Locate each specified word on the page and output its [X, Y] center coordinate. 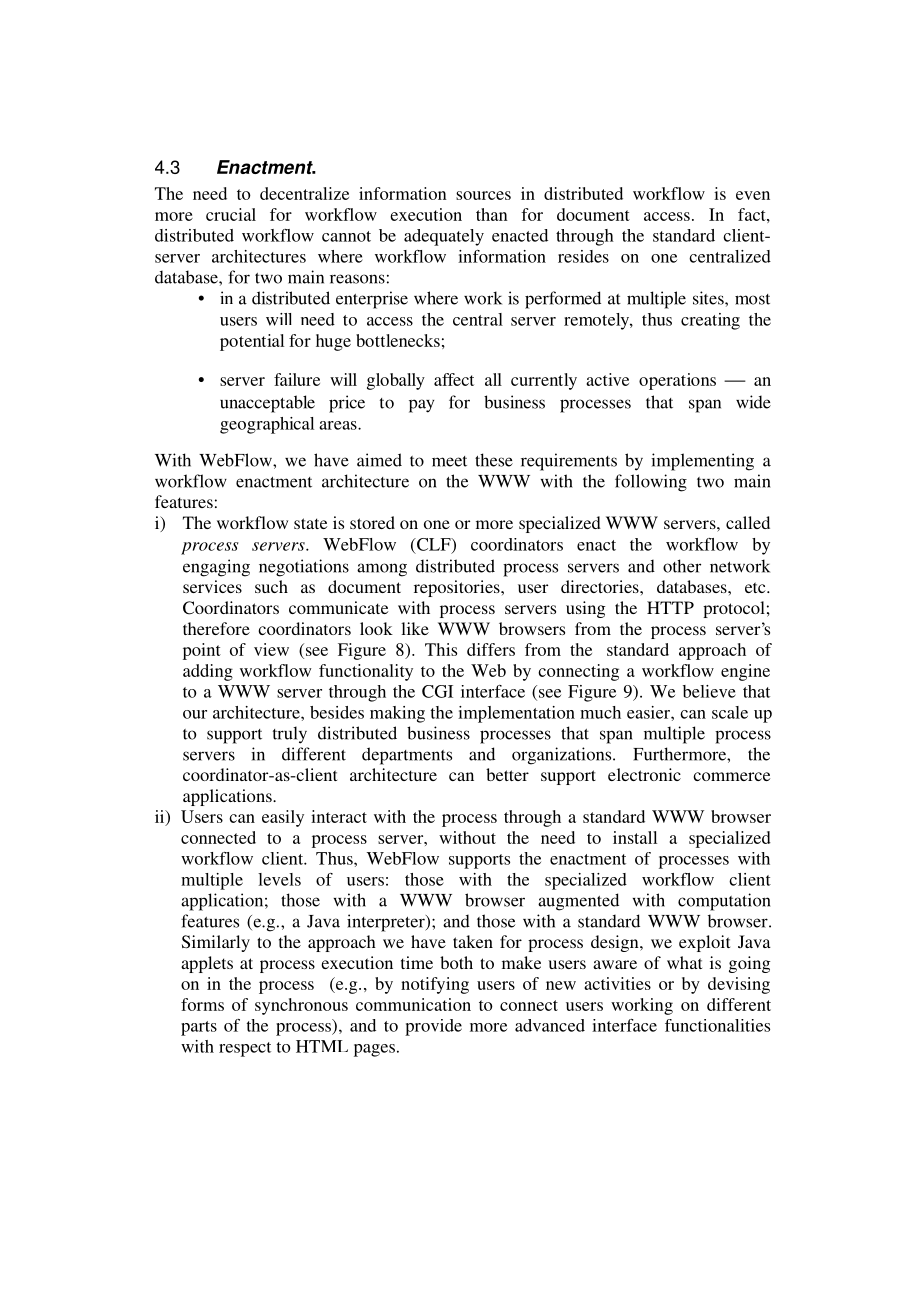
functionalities [717, 1025]
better [507, 774]
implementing [702, 462]
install [635, 837]
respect [245, 1049]
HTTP [670, 607]
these [494, 460]
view [271, 649]
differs [491, 649]
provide [433, 1027]
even [753, 195]
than [492, 214]
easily [283, 818]
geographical [267, 425]
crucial [231, 214]
